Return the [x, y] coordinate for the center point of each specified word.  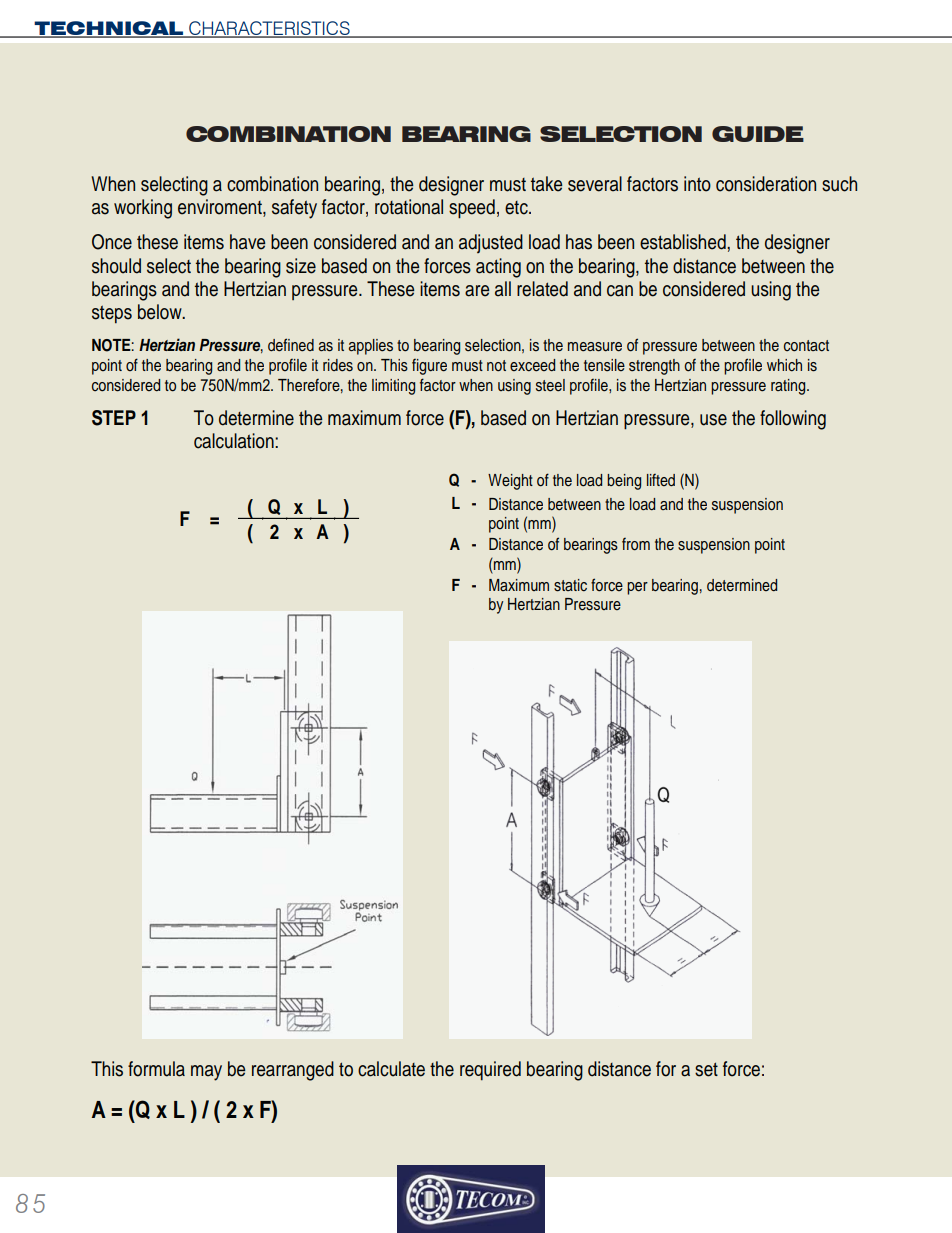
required [490, 1071]
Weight [510, 482]
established [684, 242]
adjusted [491, 243]
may [206, 1073]
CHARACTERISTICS [269, 29]
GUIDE [758, 134]
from [636, 544]
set [706, 1069]
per [637, 588]
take [546, 184]
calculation [235, 441]
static [570, 585]
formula [156, 1069]
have [247, 242]
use [713, 420]
